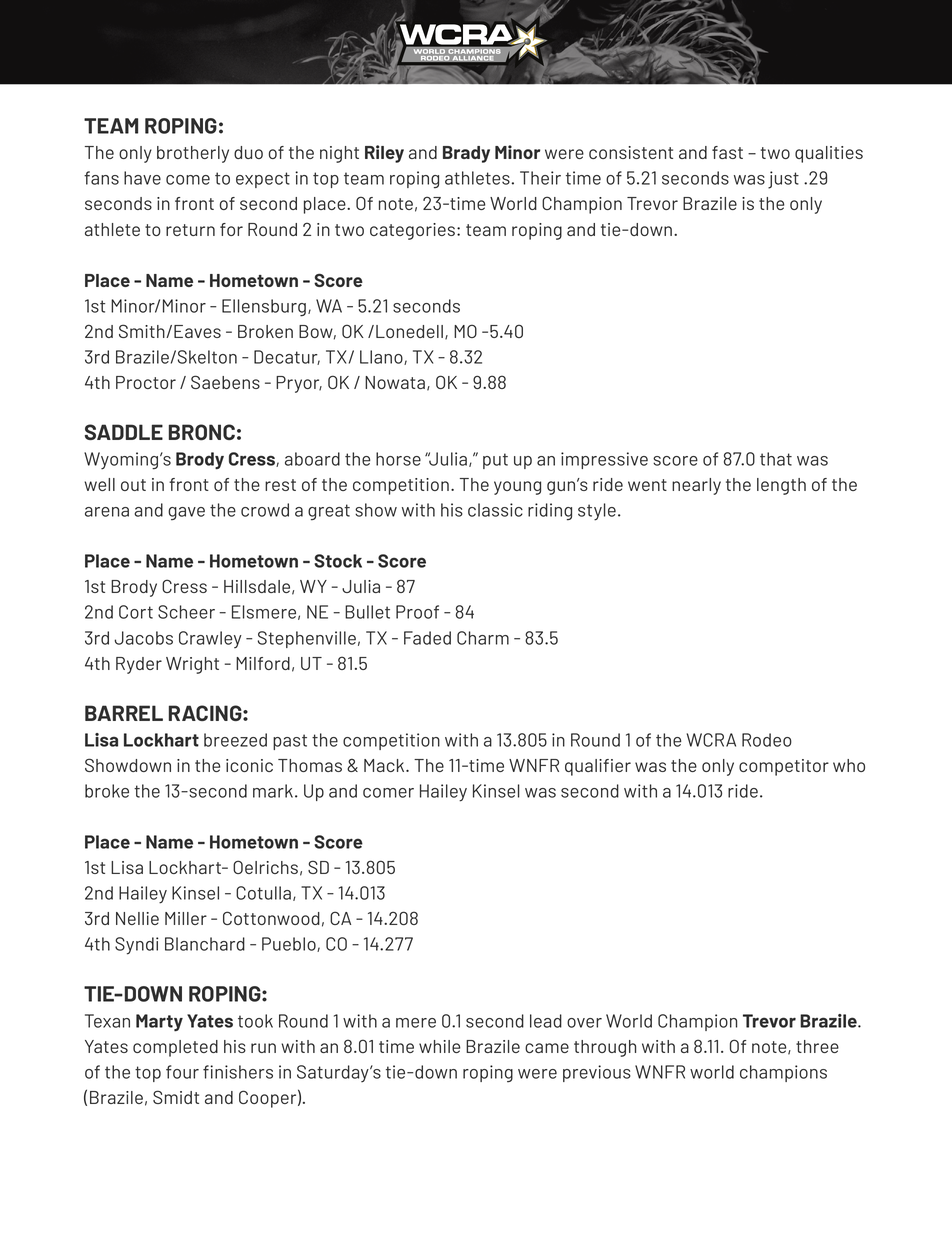  I want to click on brotherly, so click(193, 154).
